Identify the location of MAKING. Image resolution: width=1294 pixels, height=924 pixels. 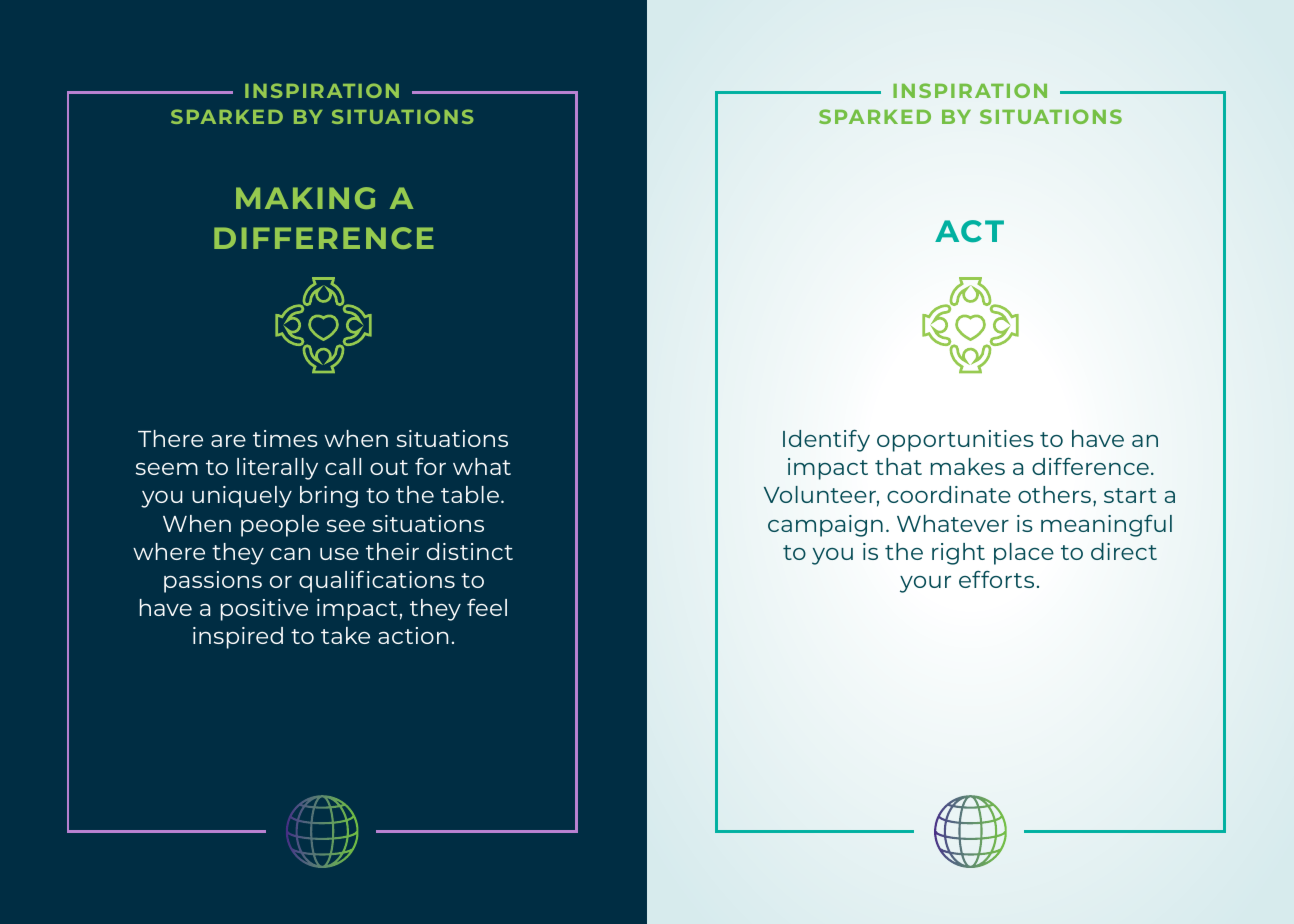
(305, 198).
